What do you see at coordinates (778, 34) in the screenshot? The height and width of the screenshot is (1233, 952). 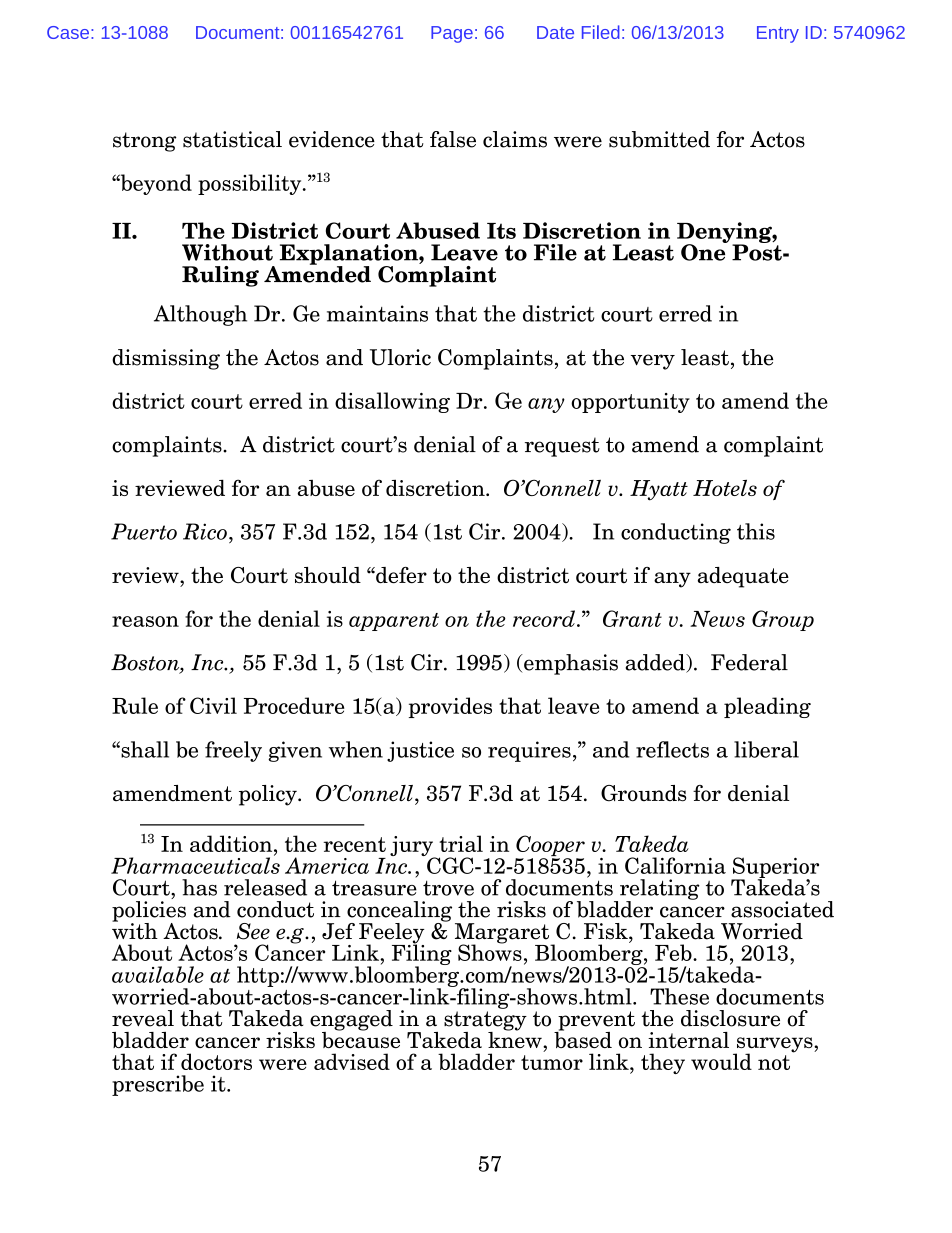 I see `Entry` at bounding box center [778, 34].
